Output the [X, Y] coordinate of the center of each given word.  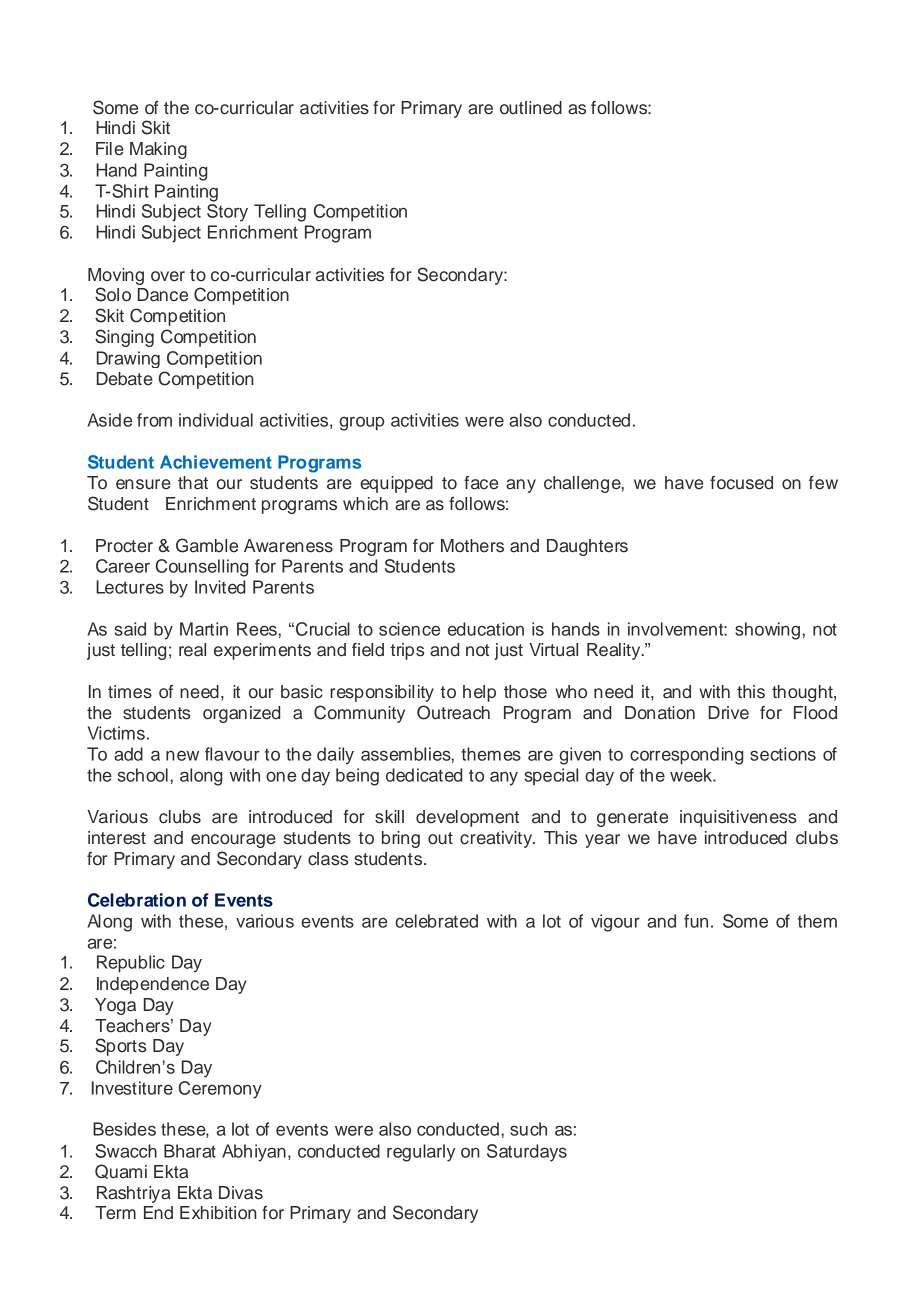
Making [158, 150]
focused [741, 483]
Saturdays [527, 1153]
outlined [531, 108]
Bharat [190, 1151]
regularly [421, 1153]
